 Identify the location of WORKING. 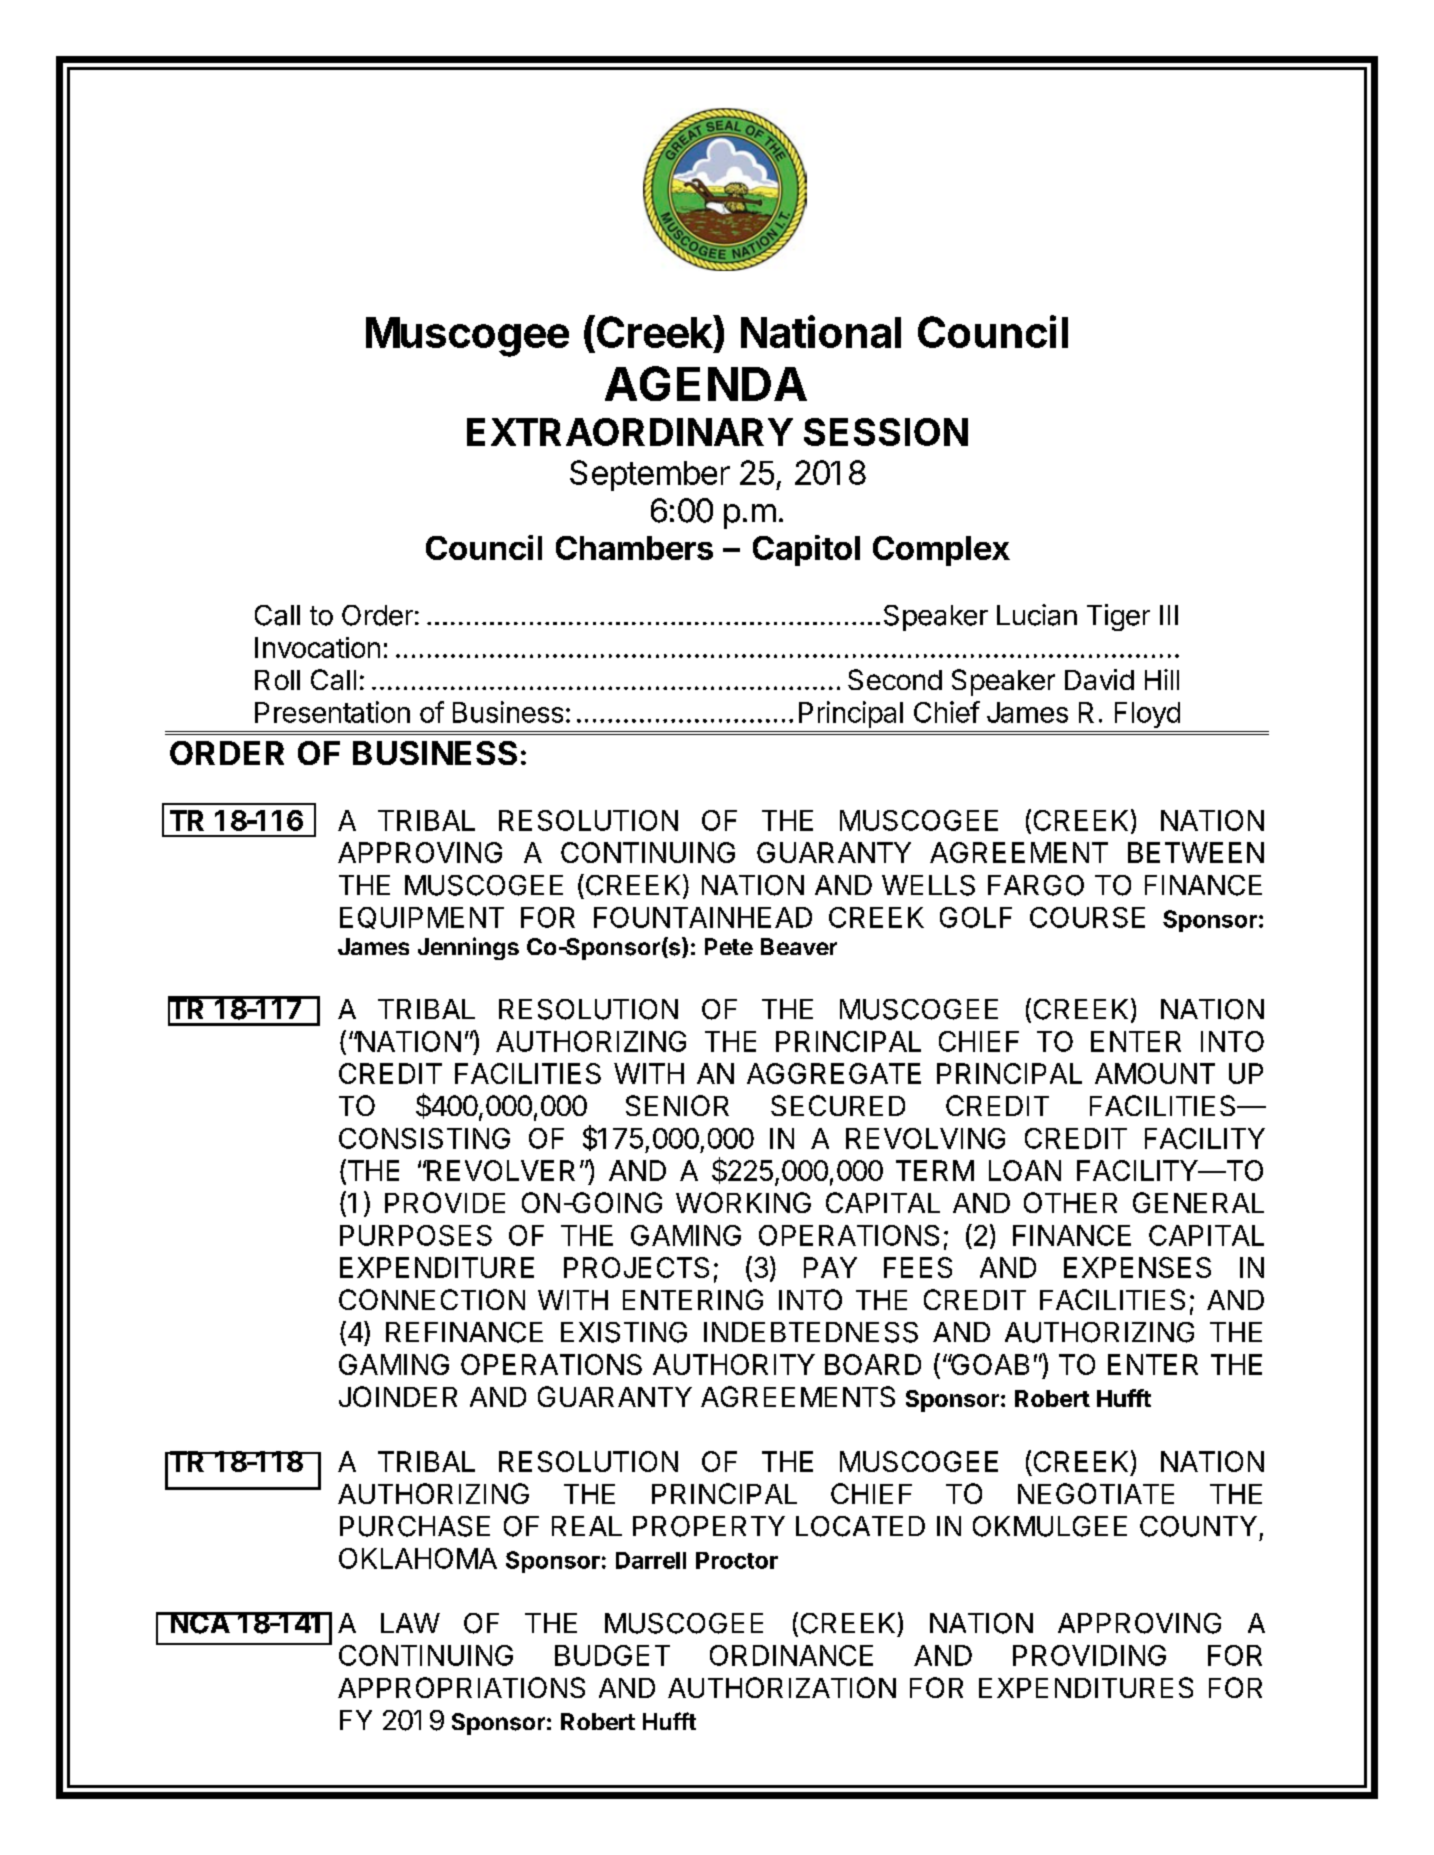
(743, 1202).
